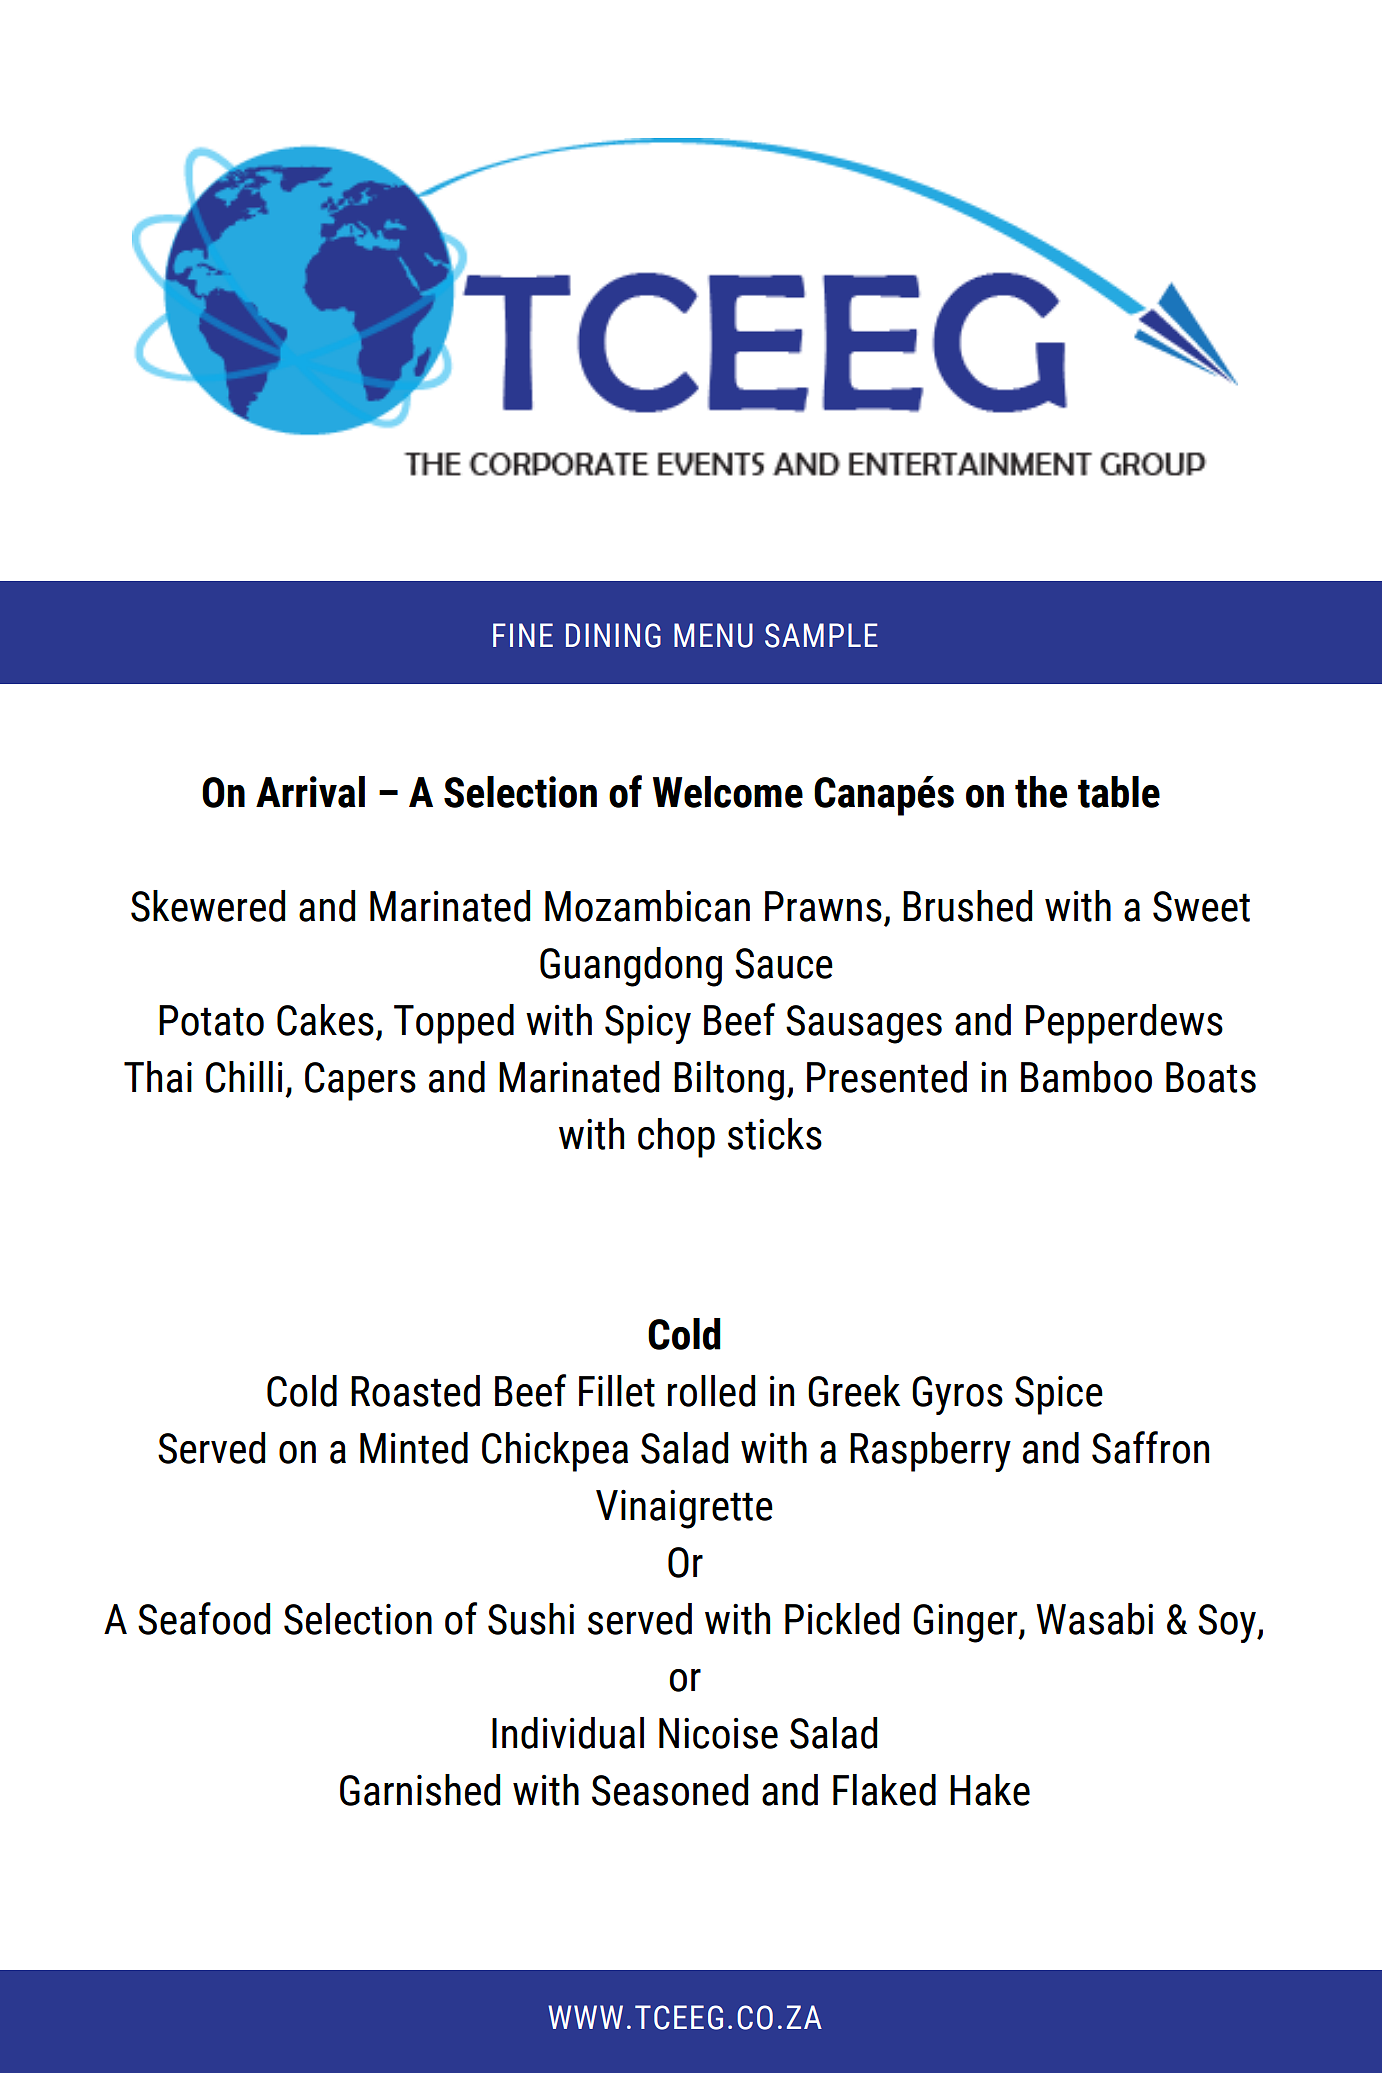  What do you see at coordinates (1059, 1395) in the document?
I see `Spice` at bounding box center [1059, 1395].
